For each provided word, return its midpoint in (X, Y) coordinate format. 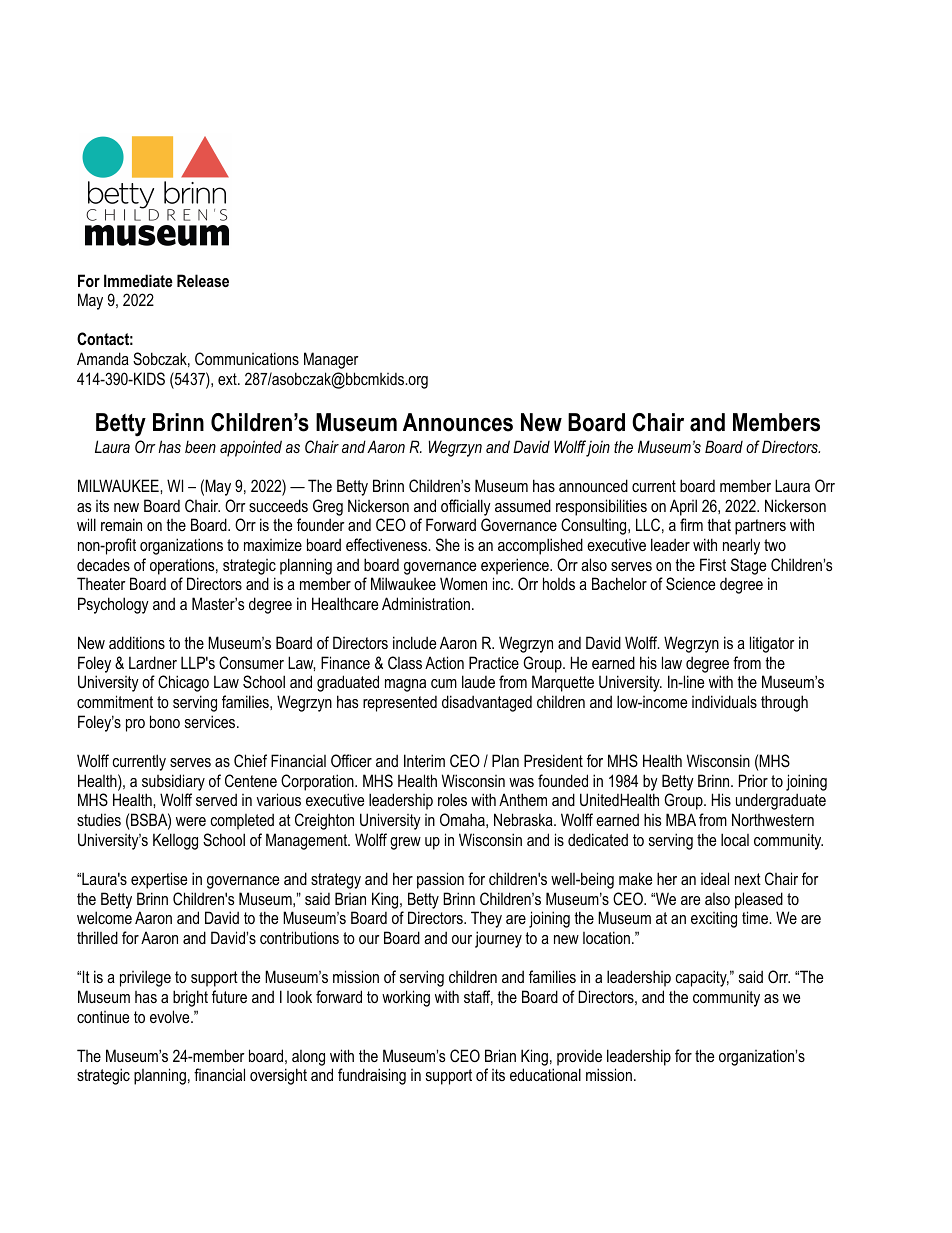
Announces (458, 422)
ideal (715, 878)
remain (121, 524)
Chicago (183, 683)
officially (466, 507)
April (683, 507)
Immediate (138, 280)
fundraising (372, 1076)
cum (444, 683)
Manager (331, 360)
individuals (724, 701)
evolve (171, 1016)
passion (440, 880)
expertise (159, 880)
